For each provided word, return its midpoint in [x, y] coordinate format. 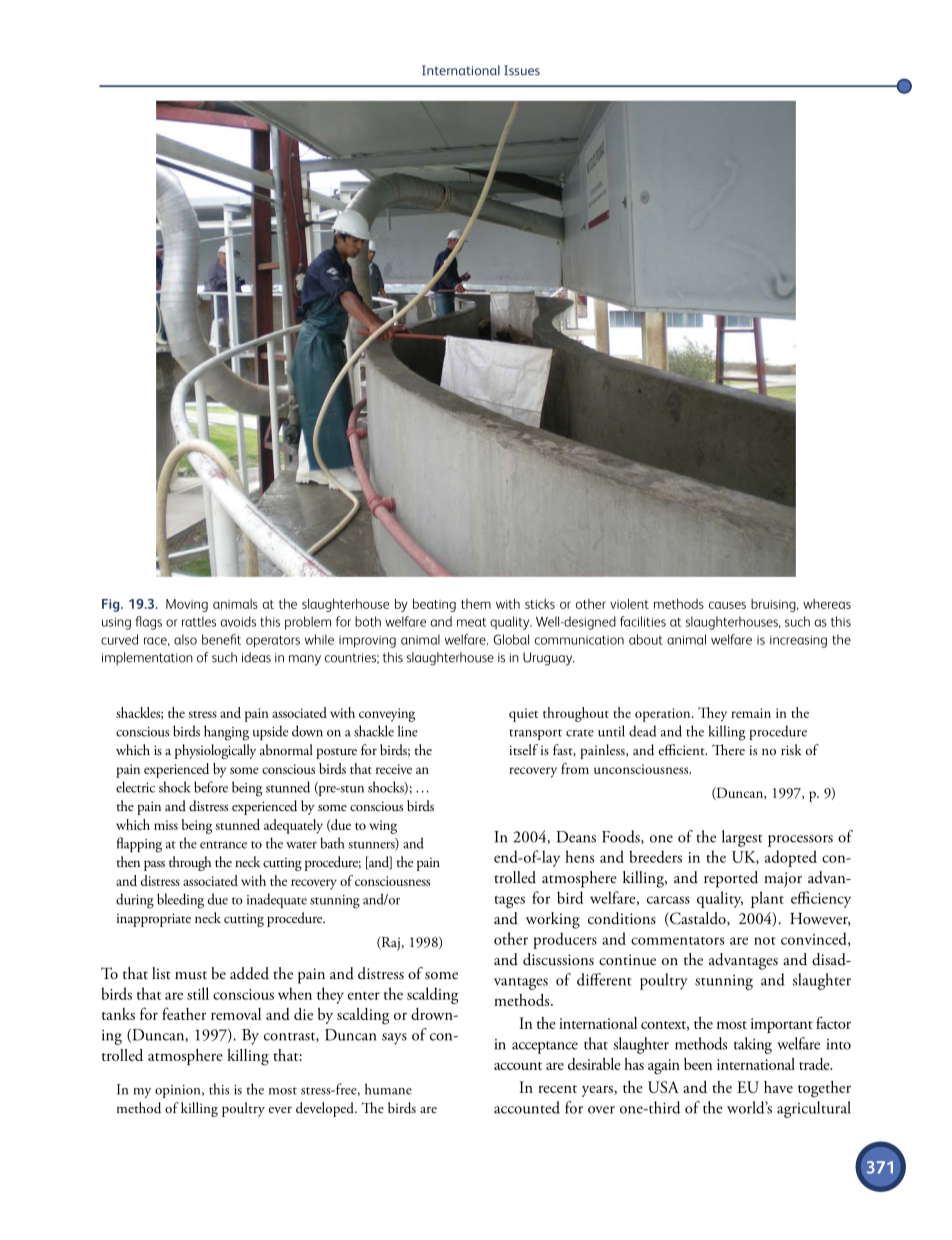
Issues [522, 70]
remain [751, 713]
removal [236, 1014]
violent [629, 603]
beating [434, 605]
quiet [523, 715]
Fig [112, 605]
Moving [187, 605]
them [476, 604]
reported [731, 879]
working [553, 920]
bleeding [180, 901]
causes [727, 605]
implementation [147, 658]
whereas [827, 604]
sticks [540, 604]
